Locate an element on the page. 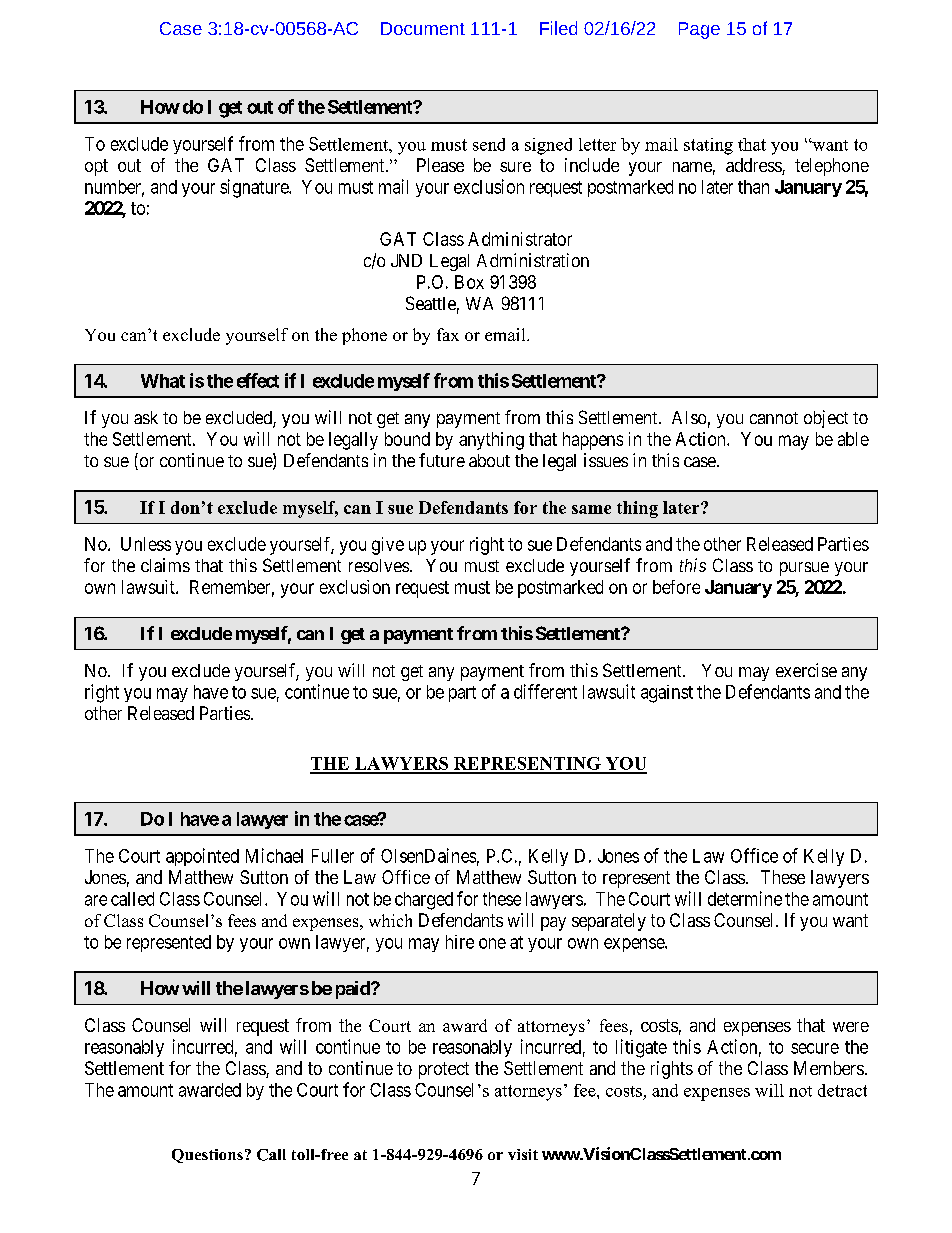 The image size is (952, 1233). visit is located at coordinates (523, 1154).
